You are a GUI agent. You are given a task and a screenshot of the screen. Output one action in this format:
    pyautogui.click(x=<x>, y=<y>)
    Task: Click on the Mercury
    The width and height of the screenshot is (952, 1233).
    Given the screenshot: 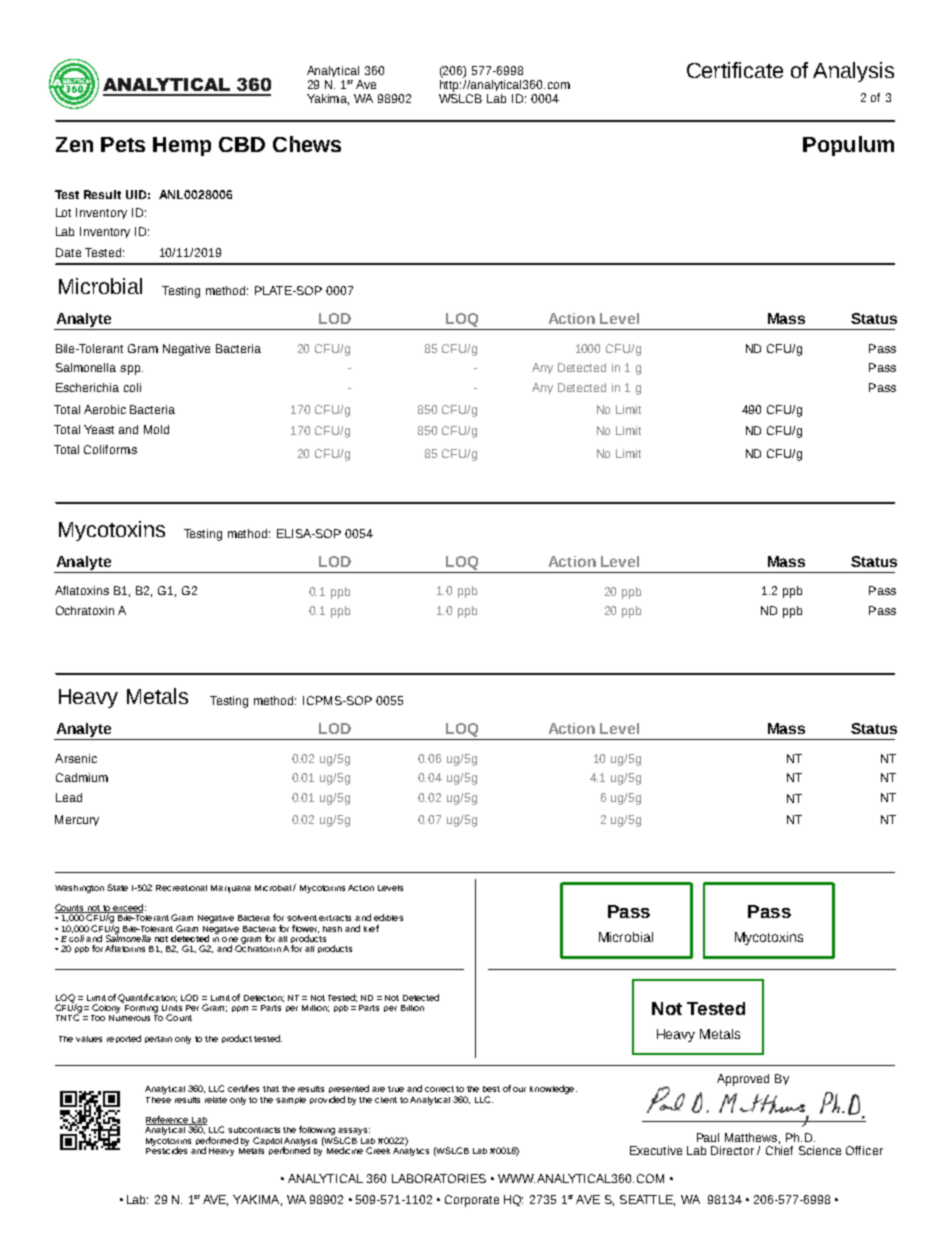 What is the action you would take?
    pyautogui.click(x=77, y=820)
